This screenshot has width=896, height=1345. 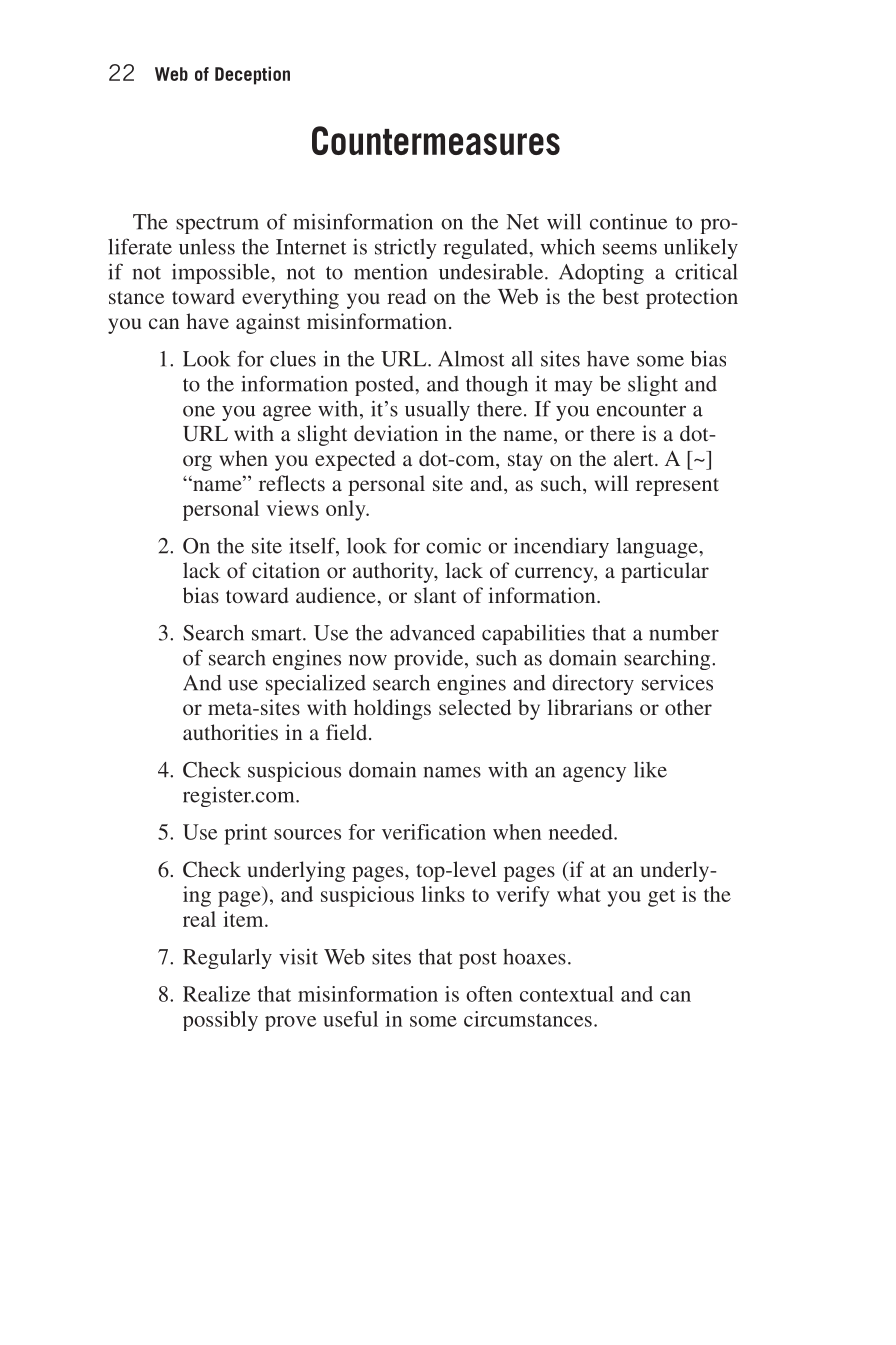 What do you see at coordinates (437, 411) in the screenshot?
I see `usually` at bounding box center [437, 411].
